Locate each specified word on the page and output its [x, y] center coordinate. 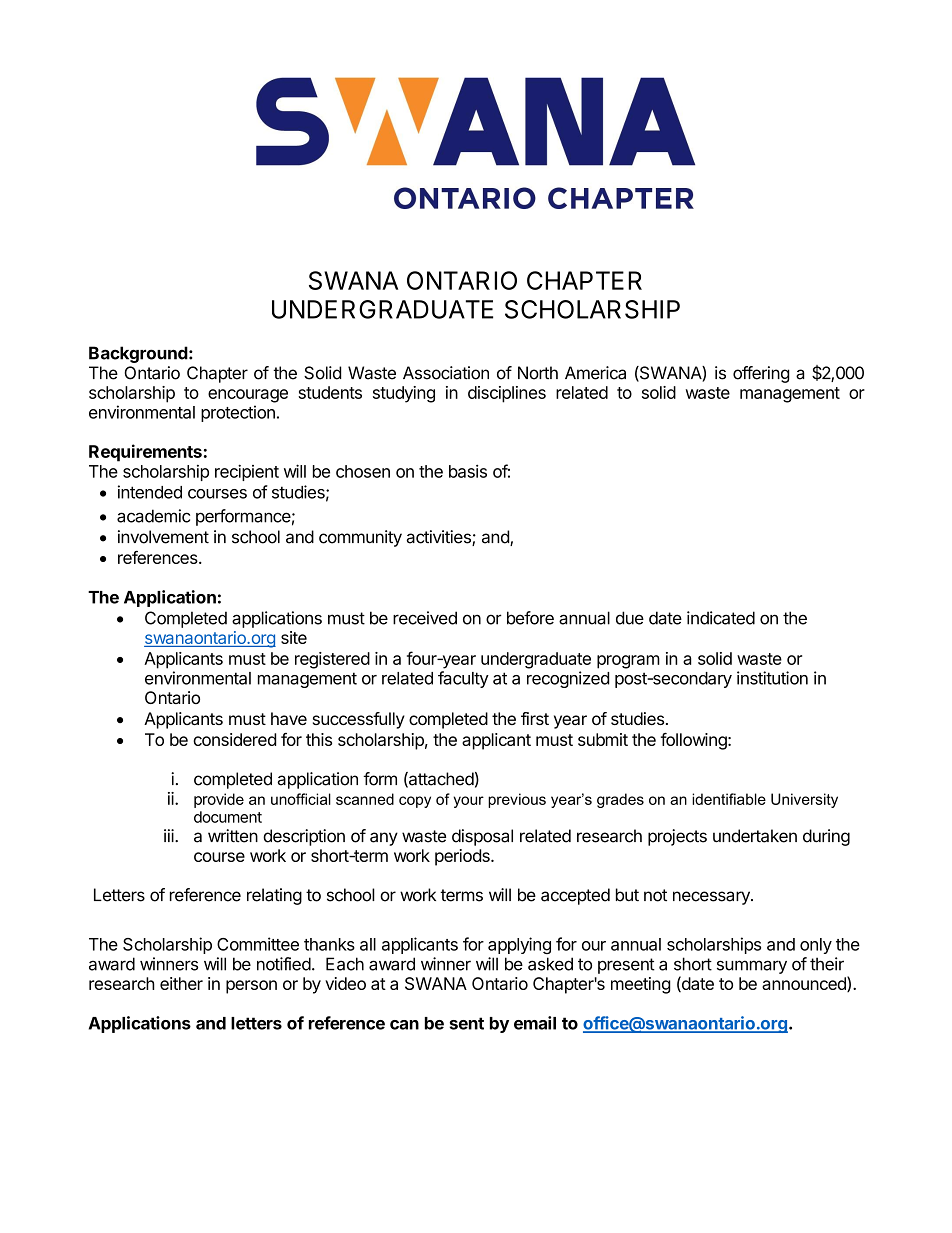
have [289, 718]
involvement [163, 537]
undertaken [755, 836]
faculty [463, 679]
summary [752, 967]
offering [761, 374]
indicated [721, 618]
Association [446, 373]
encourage [248, 396]
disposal [482, 837]
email [535, 1023]
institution [772, 678]
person [251, 987]
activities [439, 538]
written [233, 836]
